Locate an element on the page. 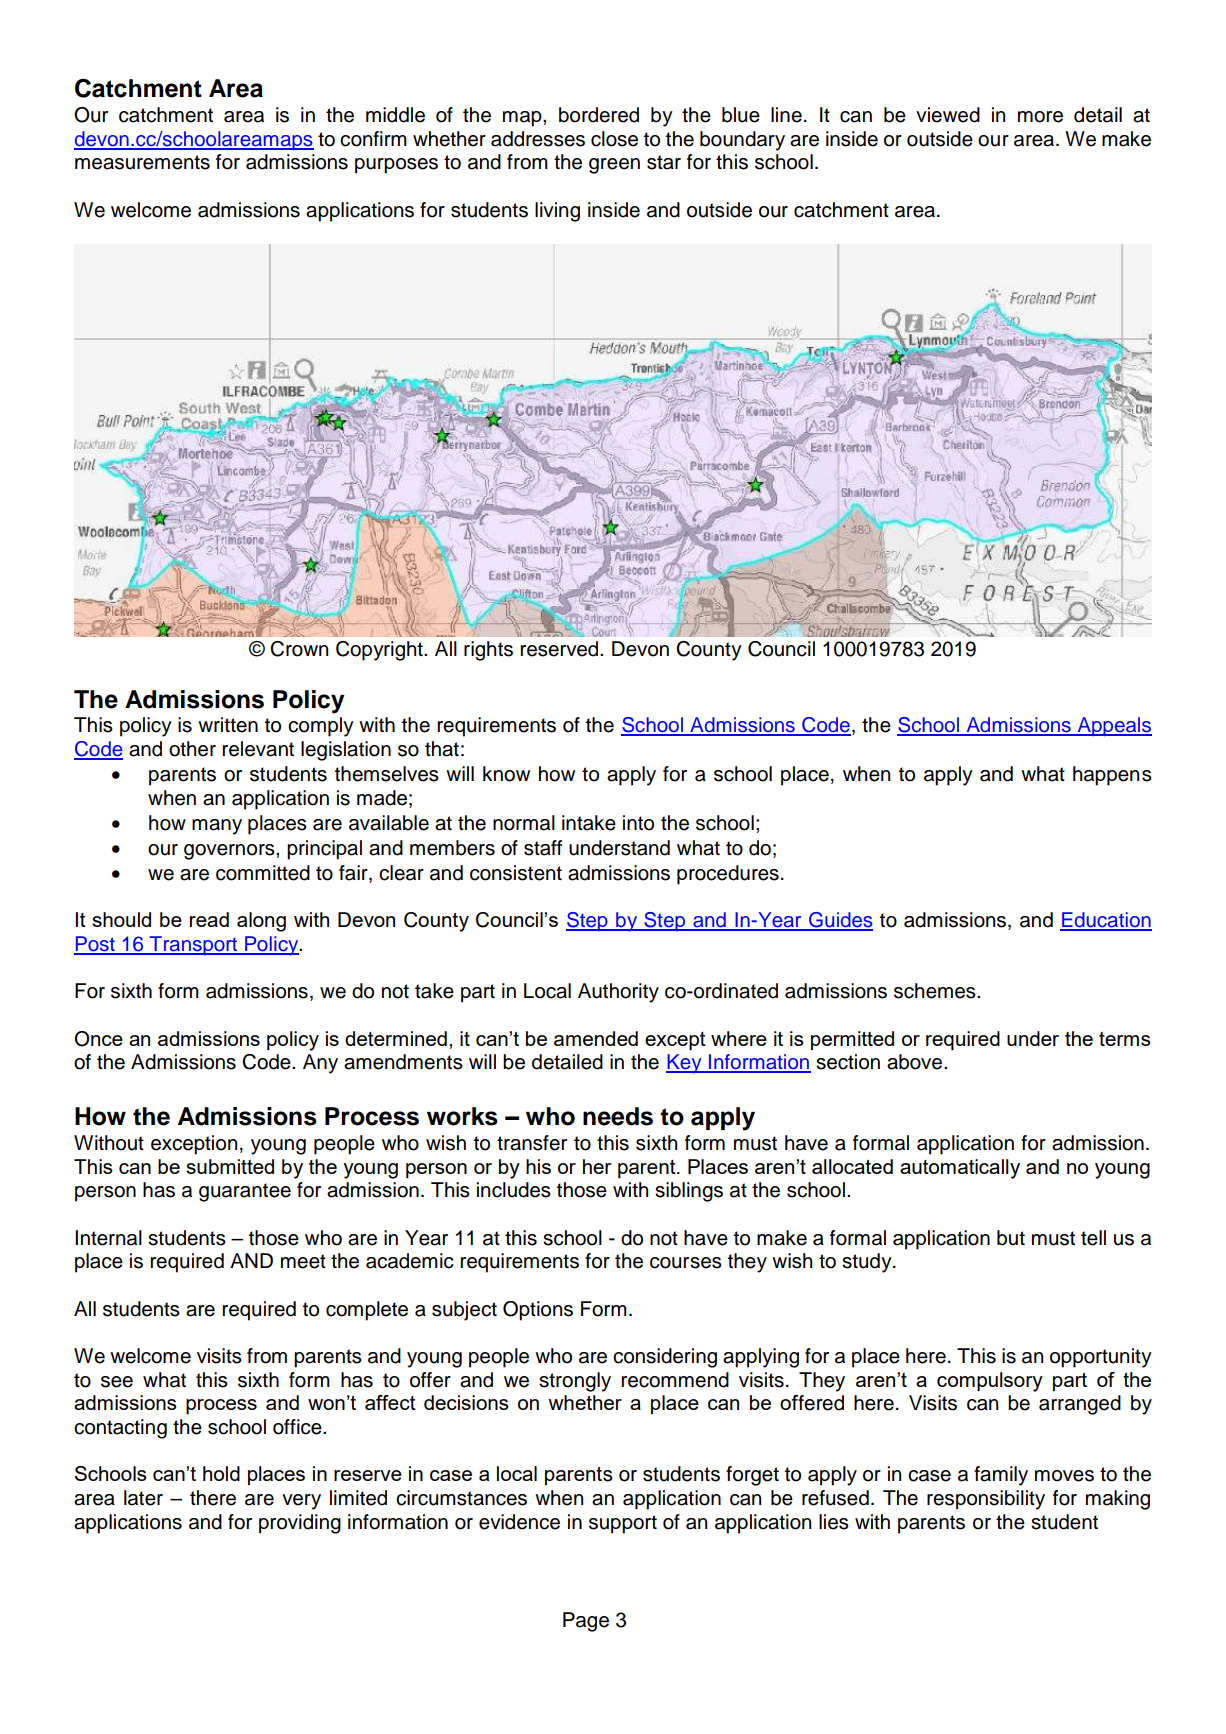 This document has width=1226, height=1734. governors is located at coordinates (230, 852).
